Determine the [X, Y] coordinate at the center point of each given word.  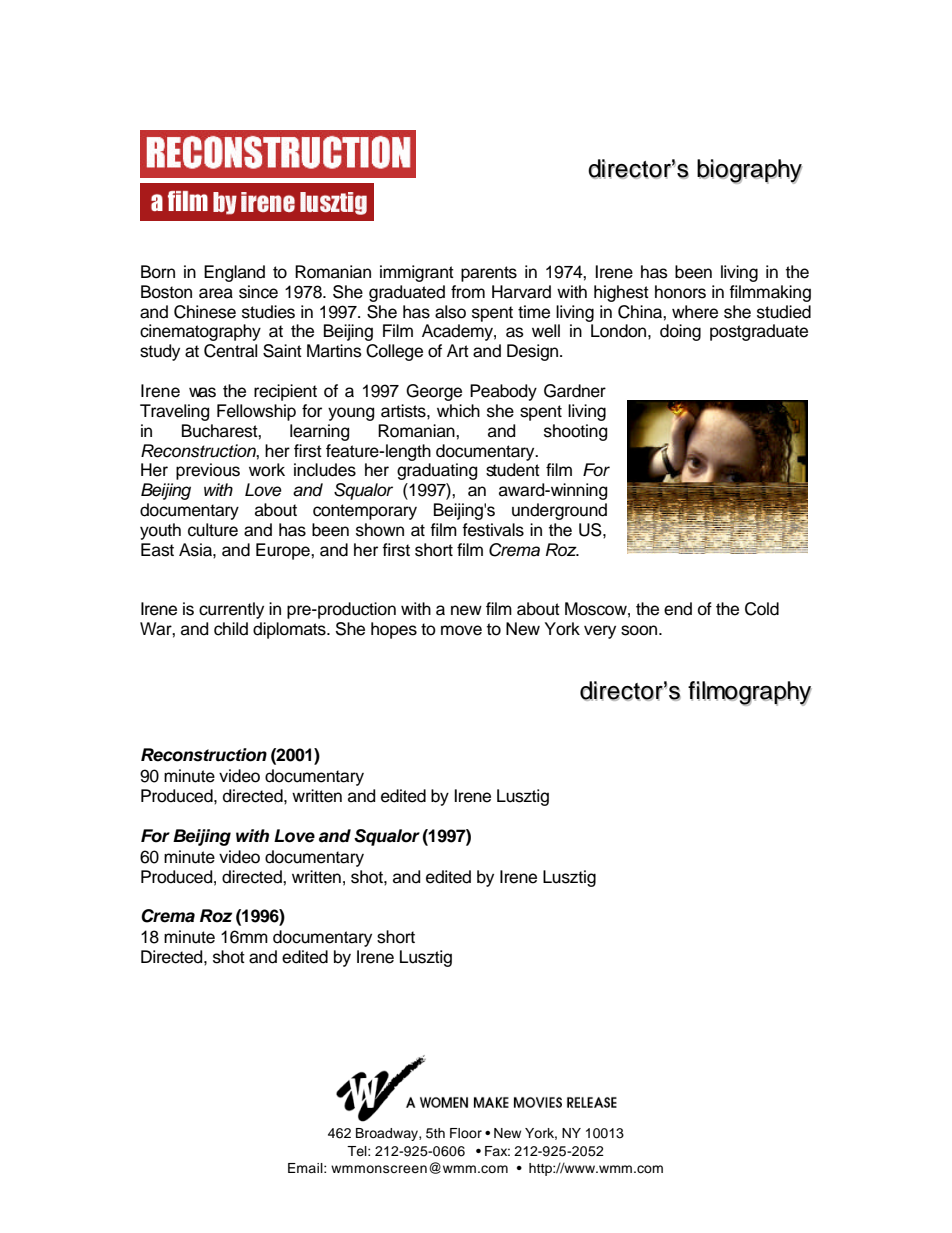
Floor [466, 1133]
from [468, 292]
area [216, 293]
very [600, 632]
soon [640, 630]
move [461, 630]
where [695, 312]
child [231, 629]
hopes [394, 630]
